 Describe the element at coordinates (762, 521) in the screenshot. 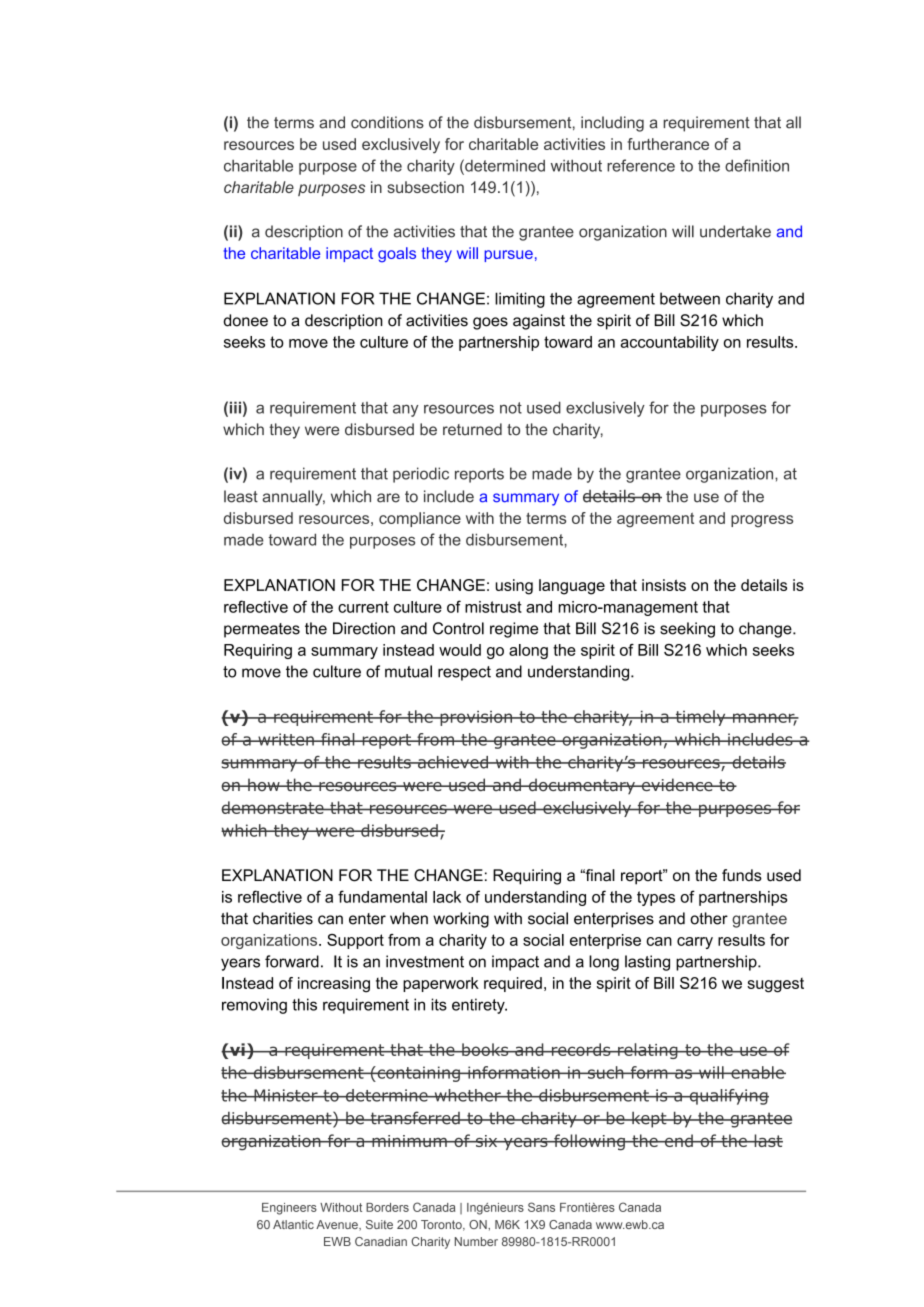

I see `progress` at that location.
